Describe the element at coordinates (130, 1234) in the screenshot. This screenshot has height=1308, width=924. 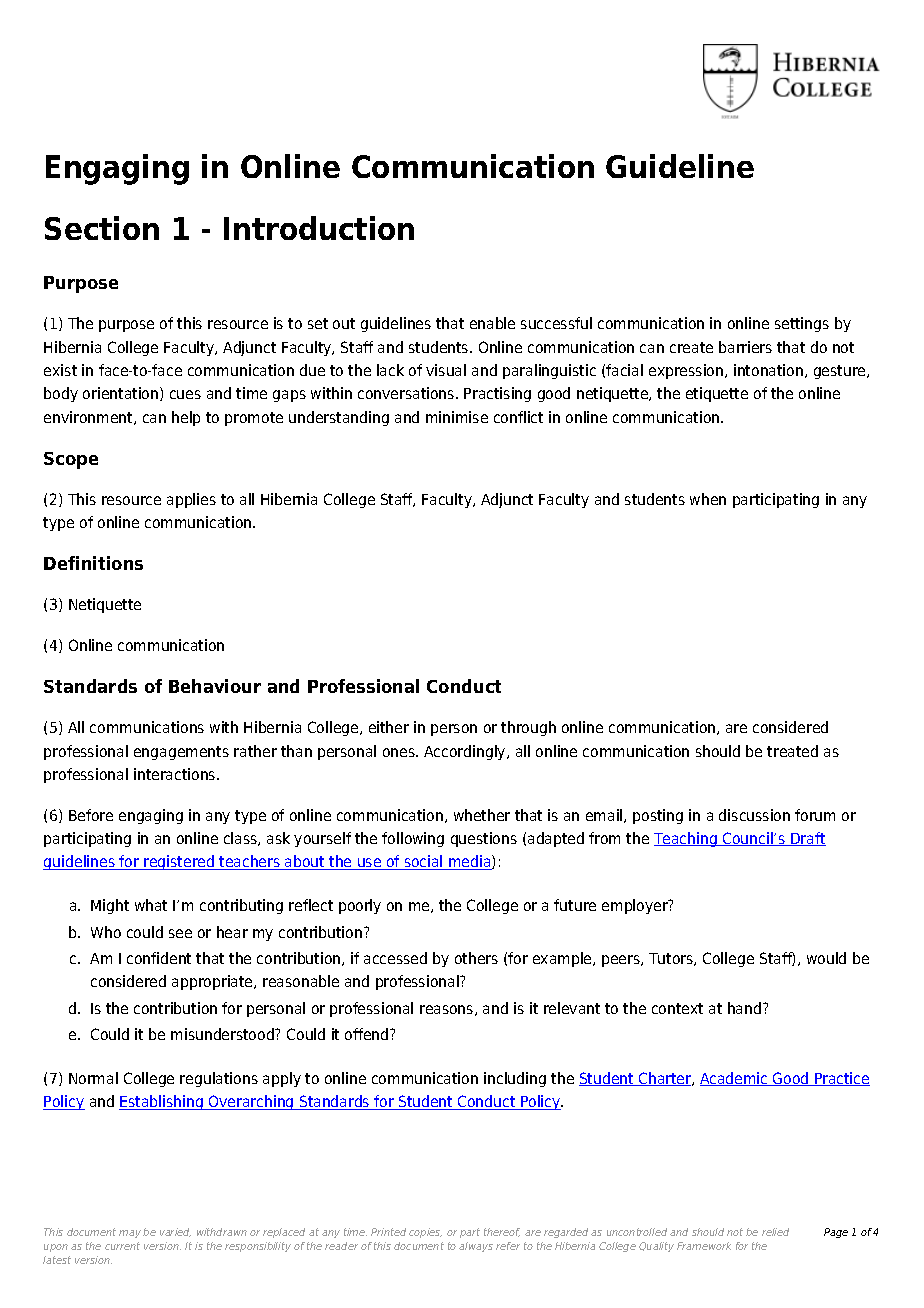
I see `may` at that location.
